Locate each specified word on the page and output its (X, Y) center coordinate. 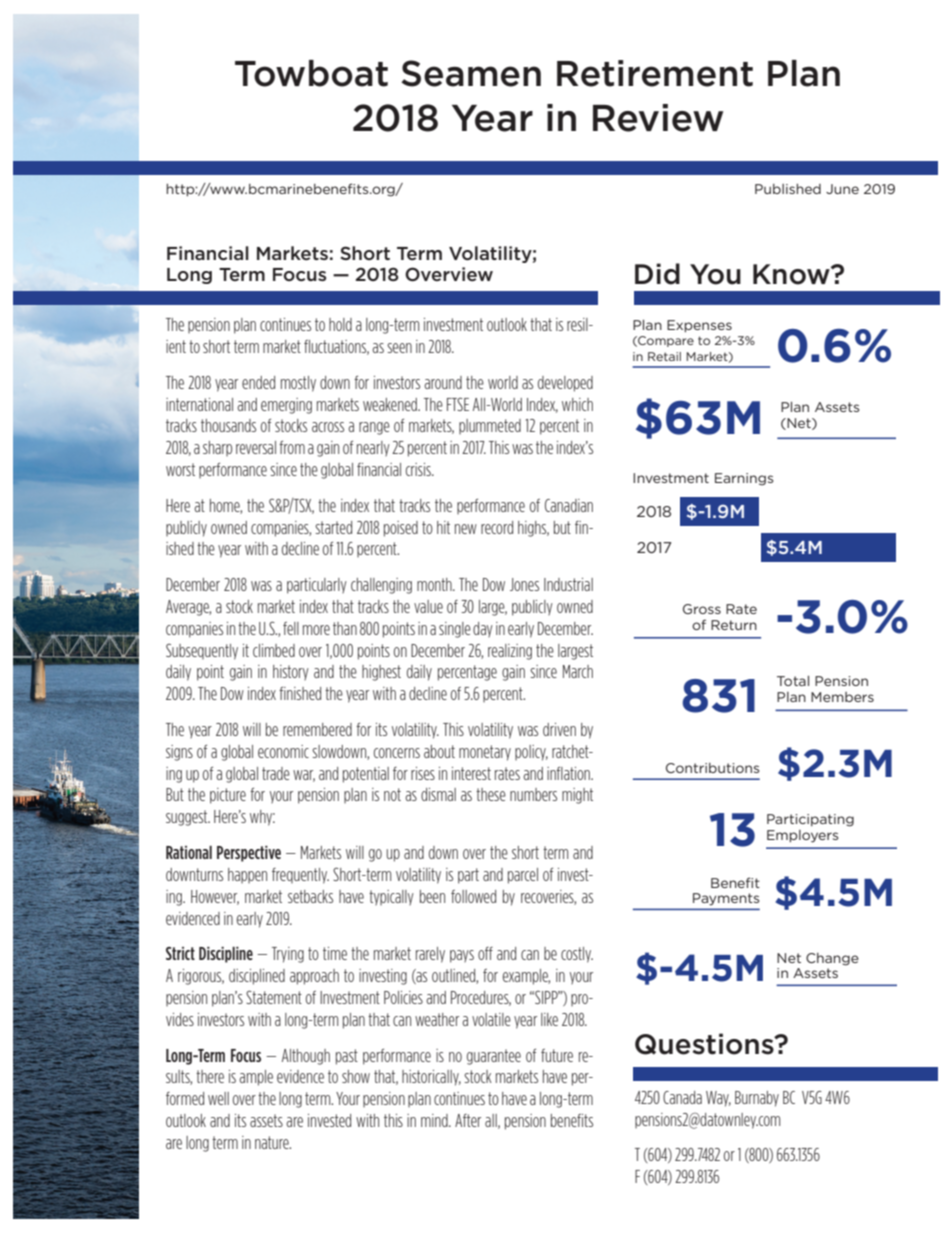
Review (658, 118)
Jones (524, 584)
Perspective (249, 854)
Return (734, 625)
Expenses (699, 326)
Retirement (655, 73)
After (468, 1120)
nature (273, 1142)
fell (291, 628)
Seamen (471, 73)
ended (258, 382)
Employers (802, 836)
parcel (523, 876)
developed (565, 384)
